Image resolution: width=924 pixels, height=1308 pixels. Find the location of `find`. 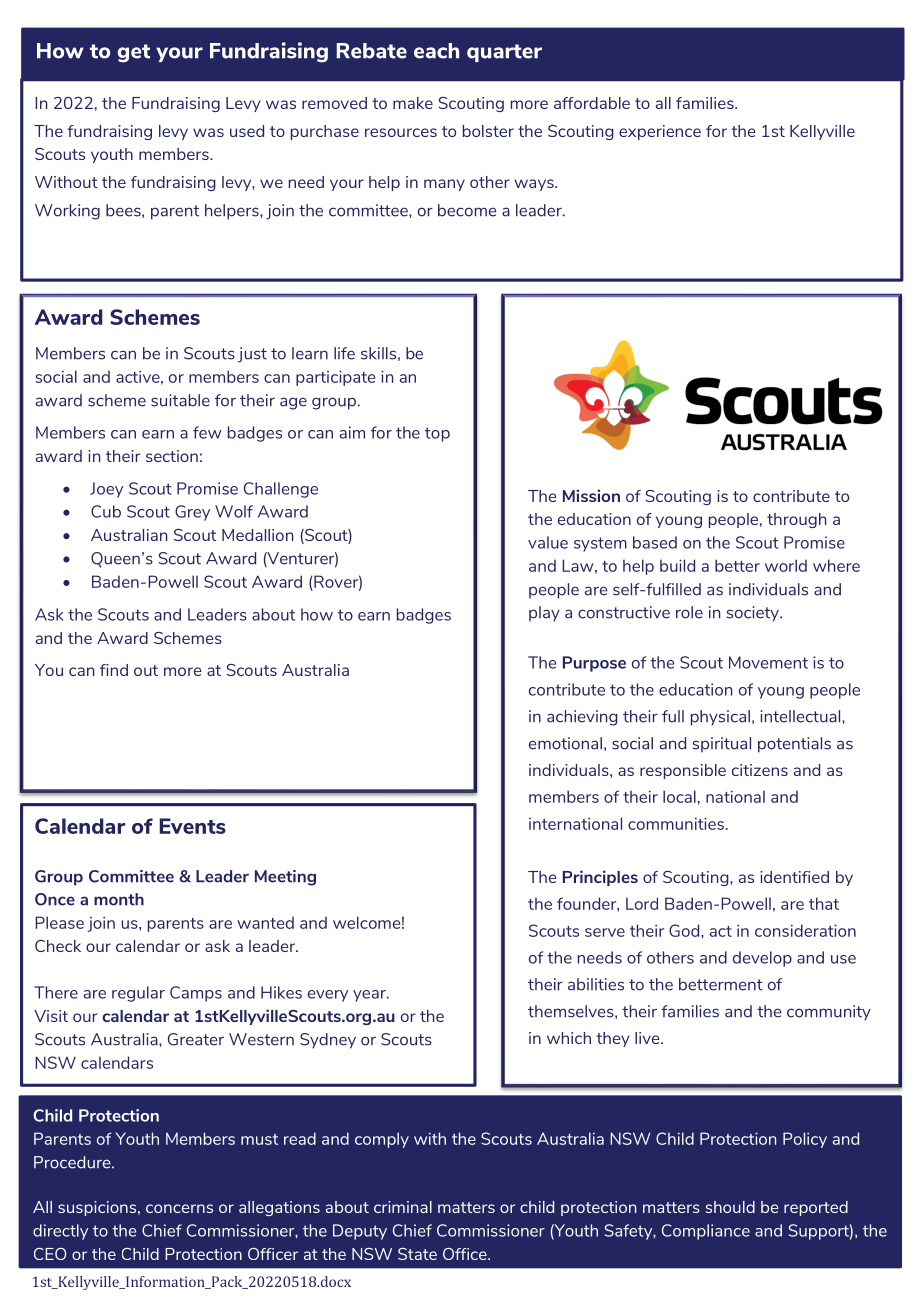

find is located at coordinates (114, 670).
